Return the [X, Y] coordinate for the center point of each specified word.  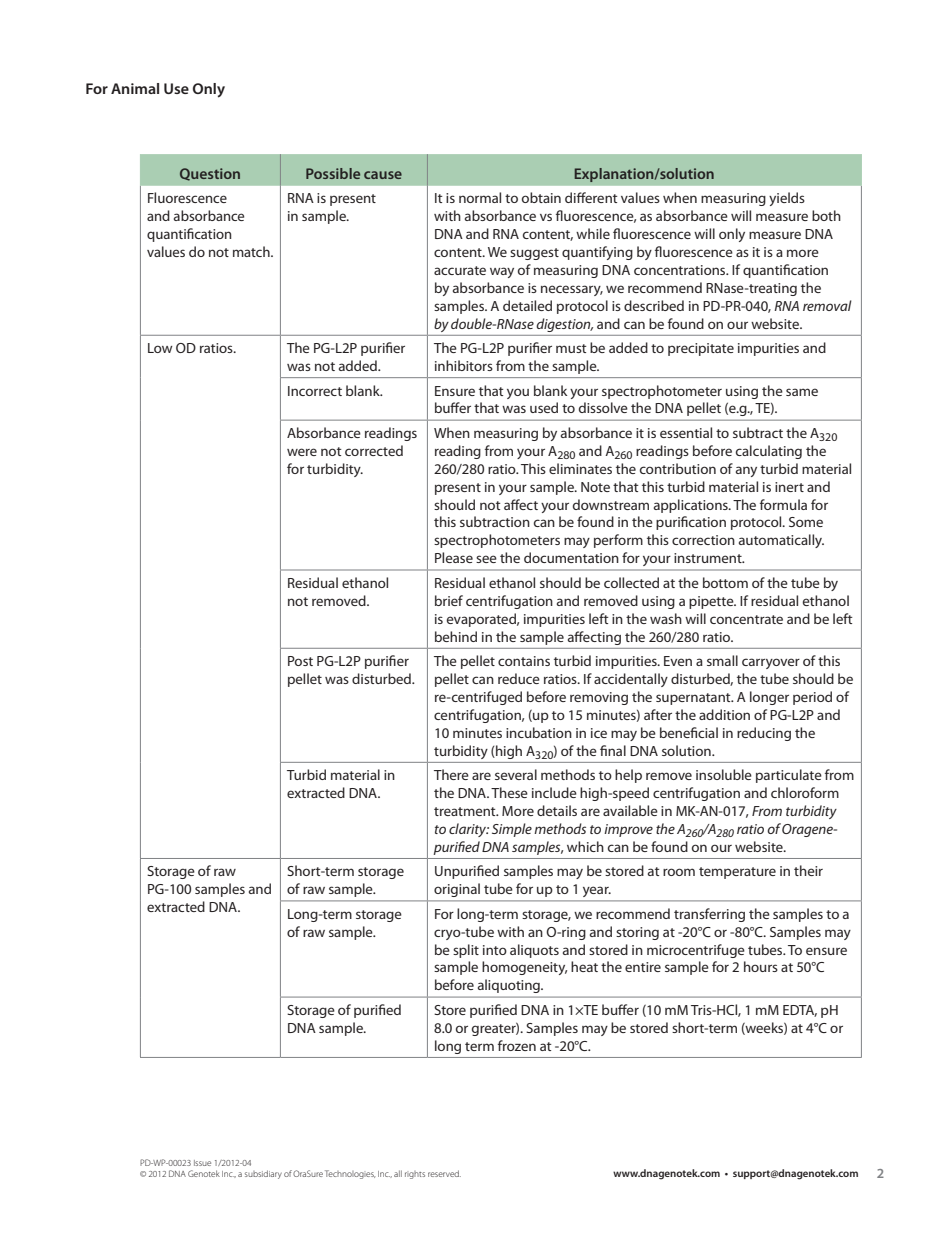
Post [300, 661]
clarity [469, 830]
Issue [202, 1163]
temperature [737, 873]
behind [456, 636]
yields [787, 199]
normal [480, 197]
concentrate [746, 619]
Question [210, 174]
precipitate [701, 349]
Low [160, 348]
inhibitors [464, 365]
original [457, 890]
